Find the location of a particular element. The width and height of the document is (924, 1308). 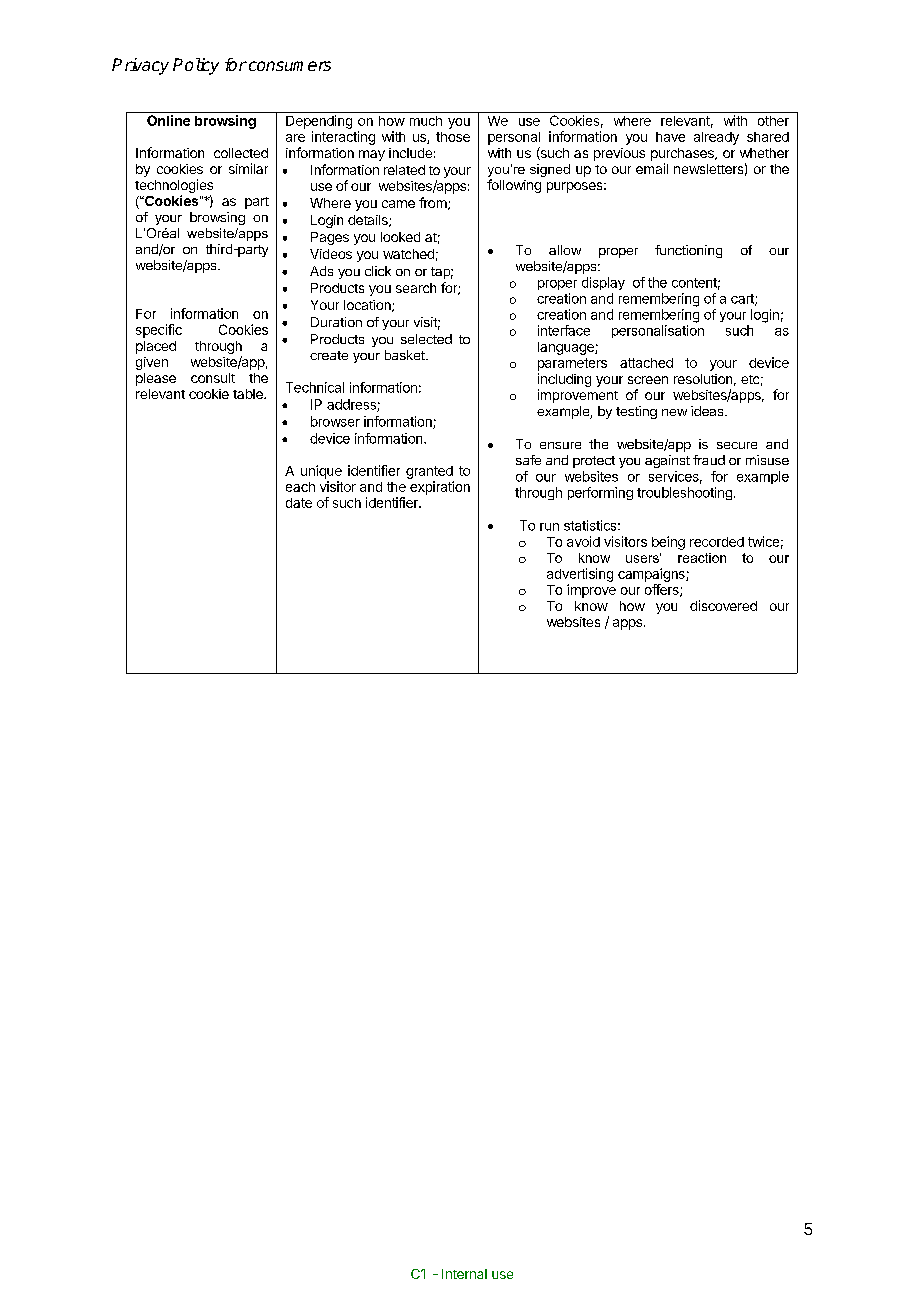

those is located at coordinates (453, 137).
